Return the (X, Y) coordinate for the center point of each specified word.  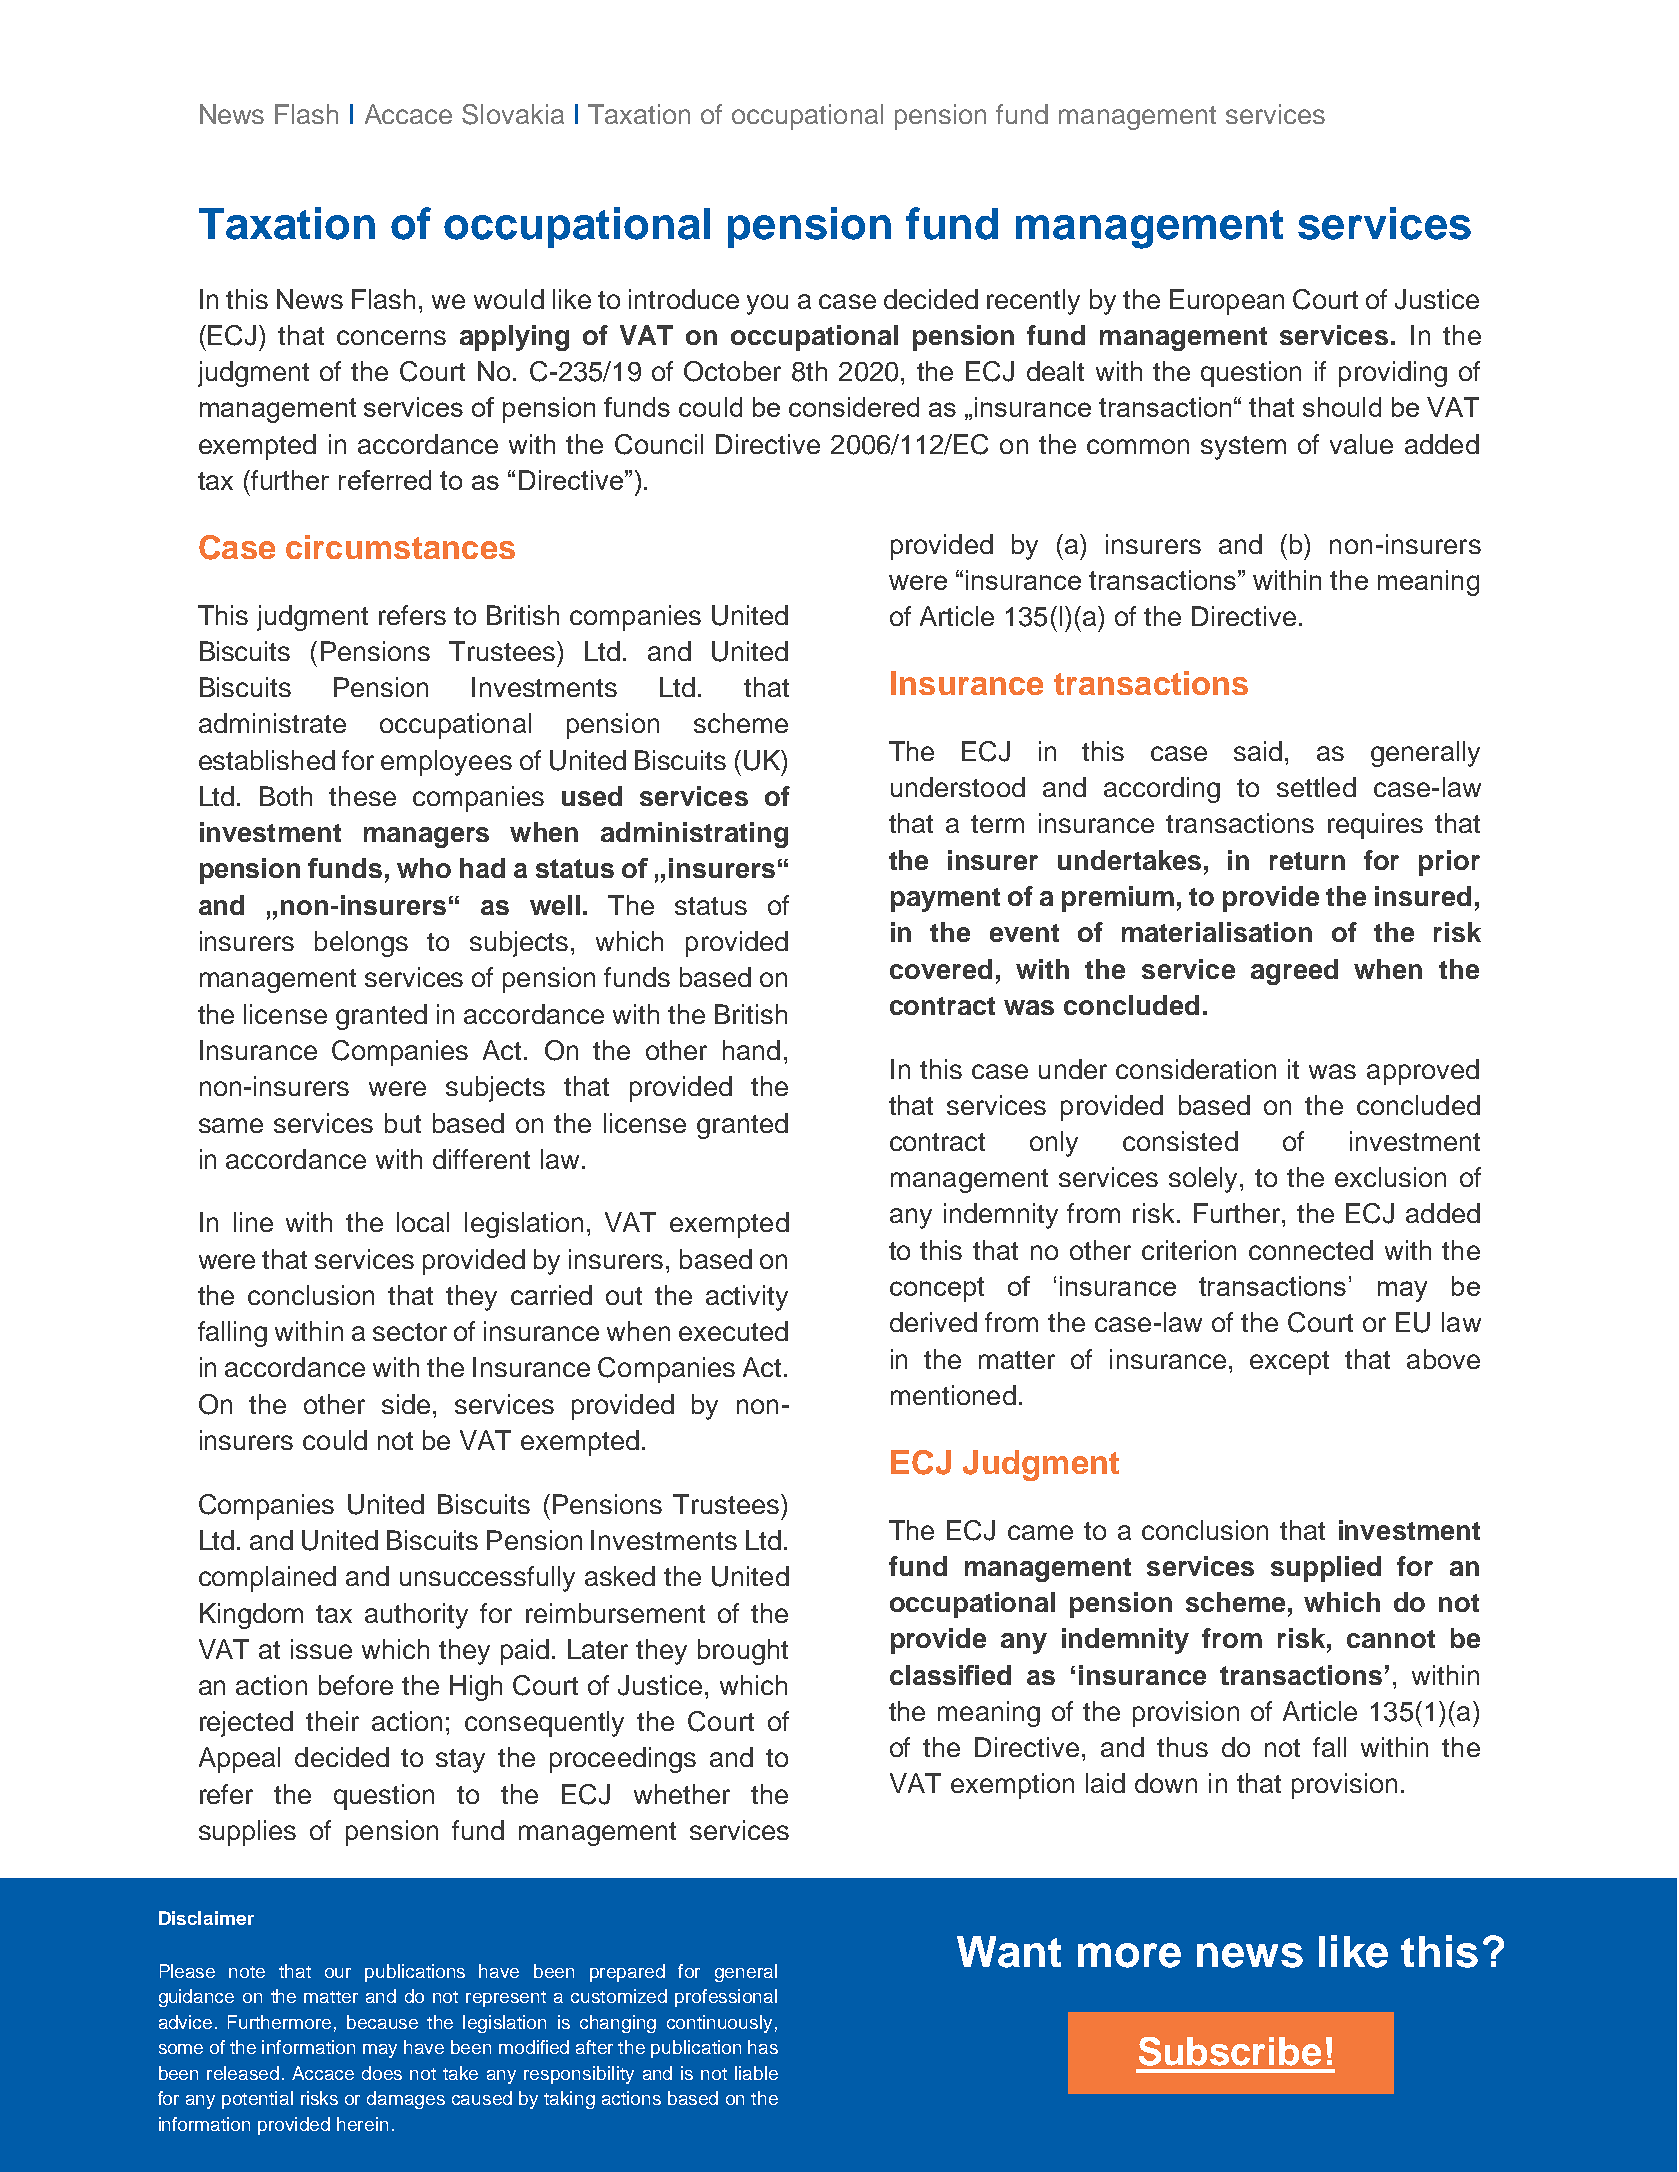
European (1227, 302)
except (1289, 1363)
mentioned (953, 1395)
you (767, 304)
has (763, 2047)
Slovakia (513, 114)
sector (410, 1332)
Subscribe (1230, 2051)
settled (1316, 787)
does (382, 2073)
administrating (694, 835)
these (362, 796)
